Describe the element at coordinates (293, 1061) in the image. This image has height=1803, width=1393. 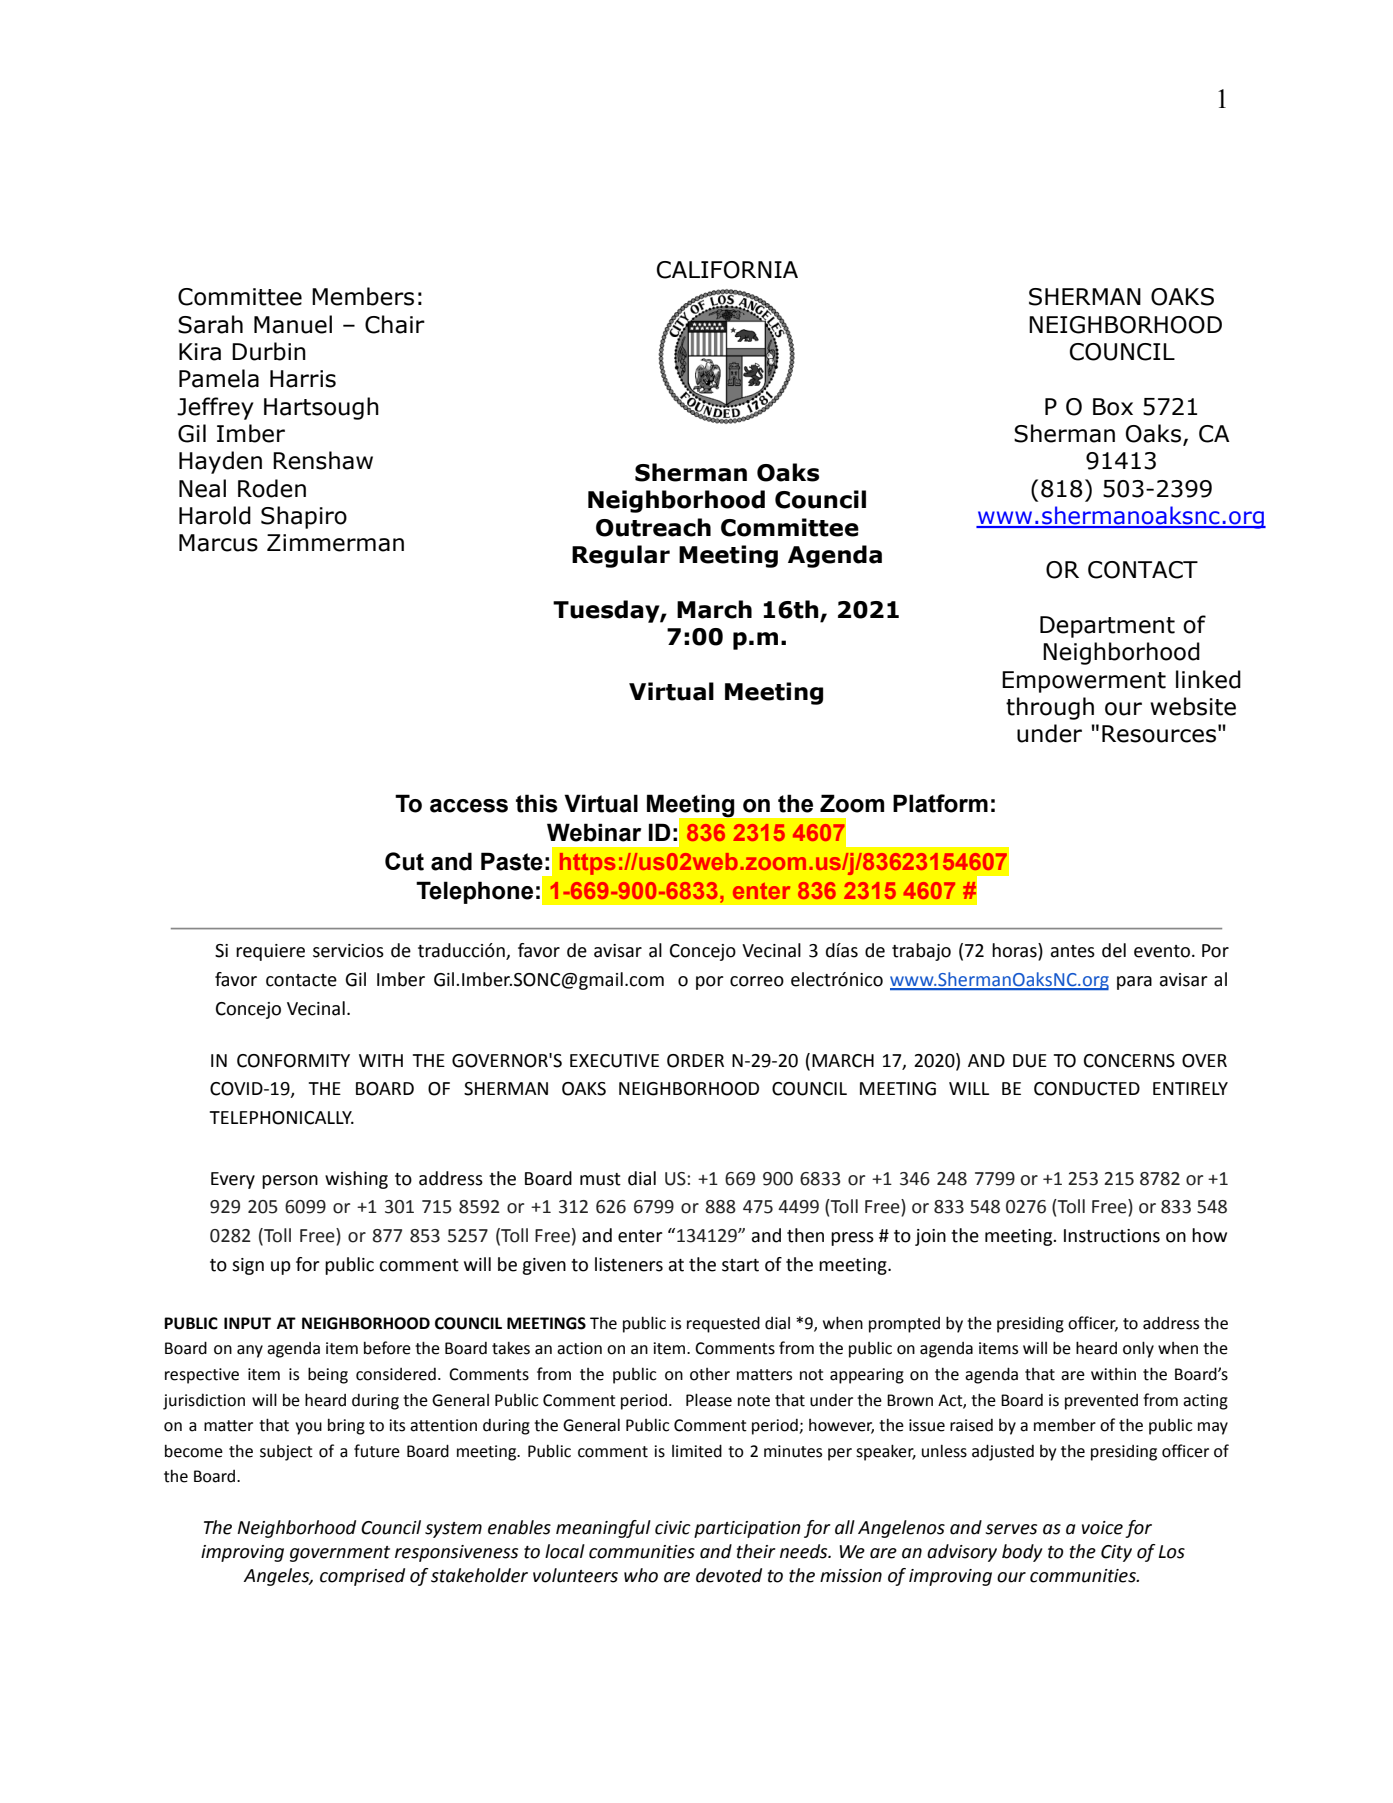
I see `CONFORMITY` at that location.
